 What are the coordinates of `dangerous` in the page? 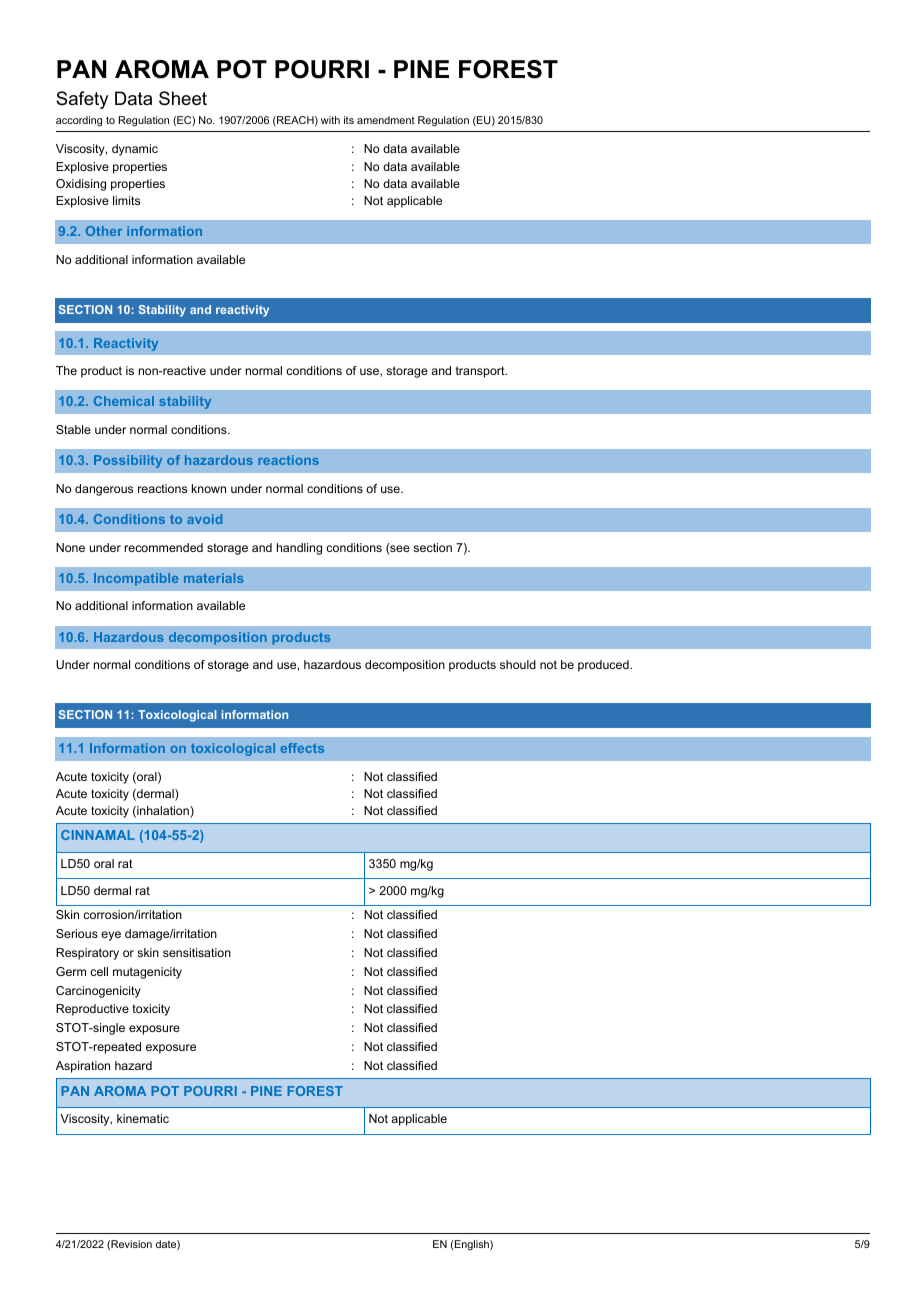 It's located at (104, 490).
